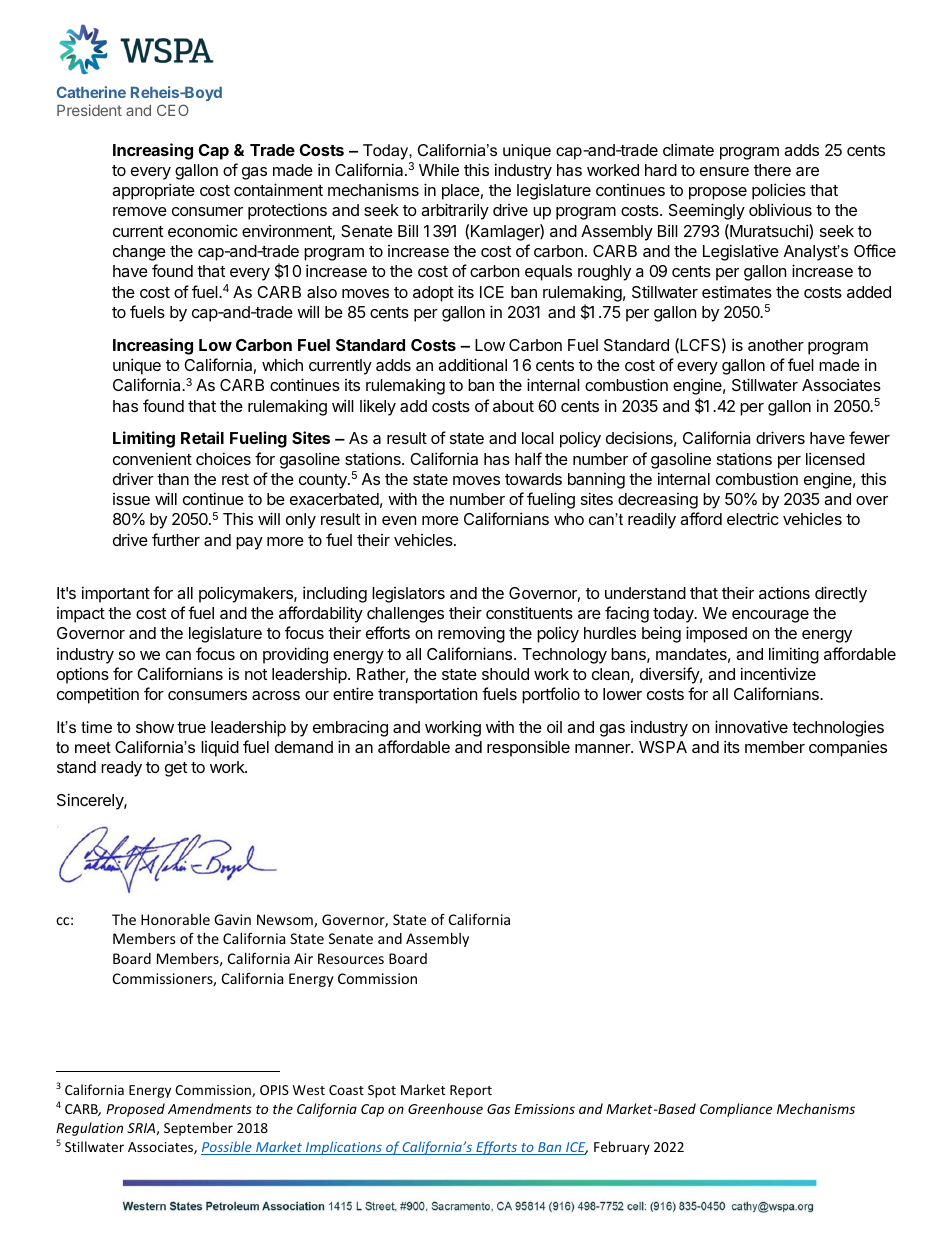 This screenshot has width=952, height=1233. What do you see at coordinates (198, 1129) in the screenshot?
I see `September` at bounding box center [198, 1129].
